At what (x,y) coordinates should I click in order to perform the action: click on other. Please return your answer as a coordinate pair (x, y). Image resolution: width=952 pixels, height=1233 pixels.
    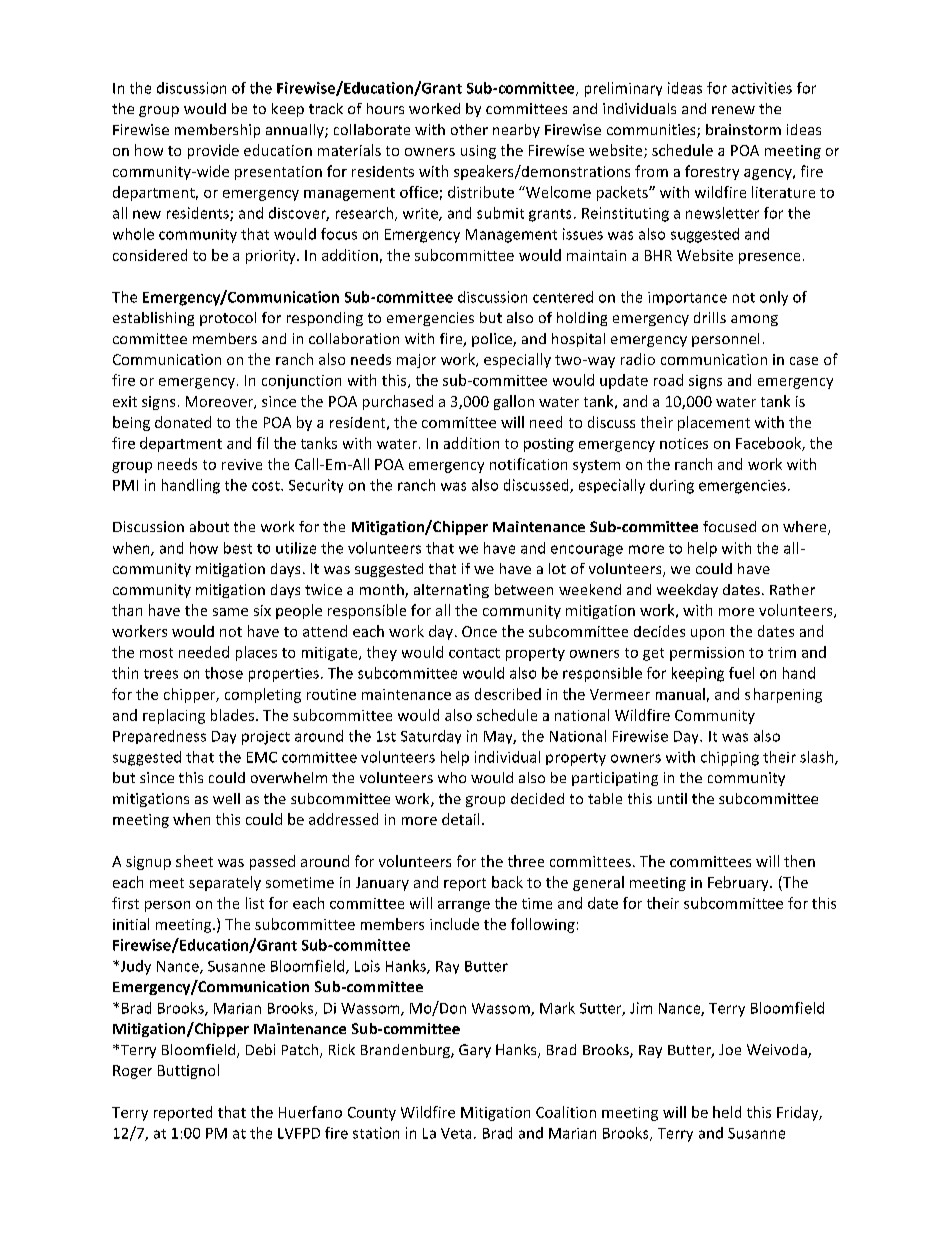
    Looking at the image, I should click on (469, 129).
